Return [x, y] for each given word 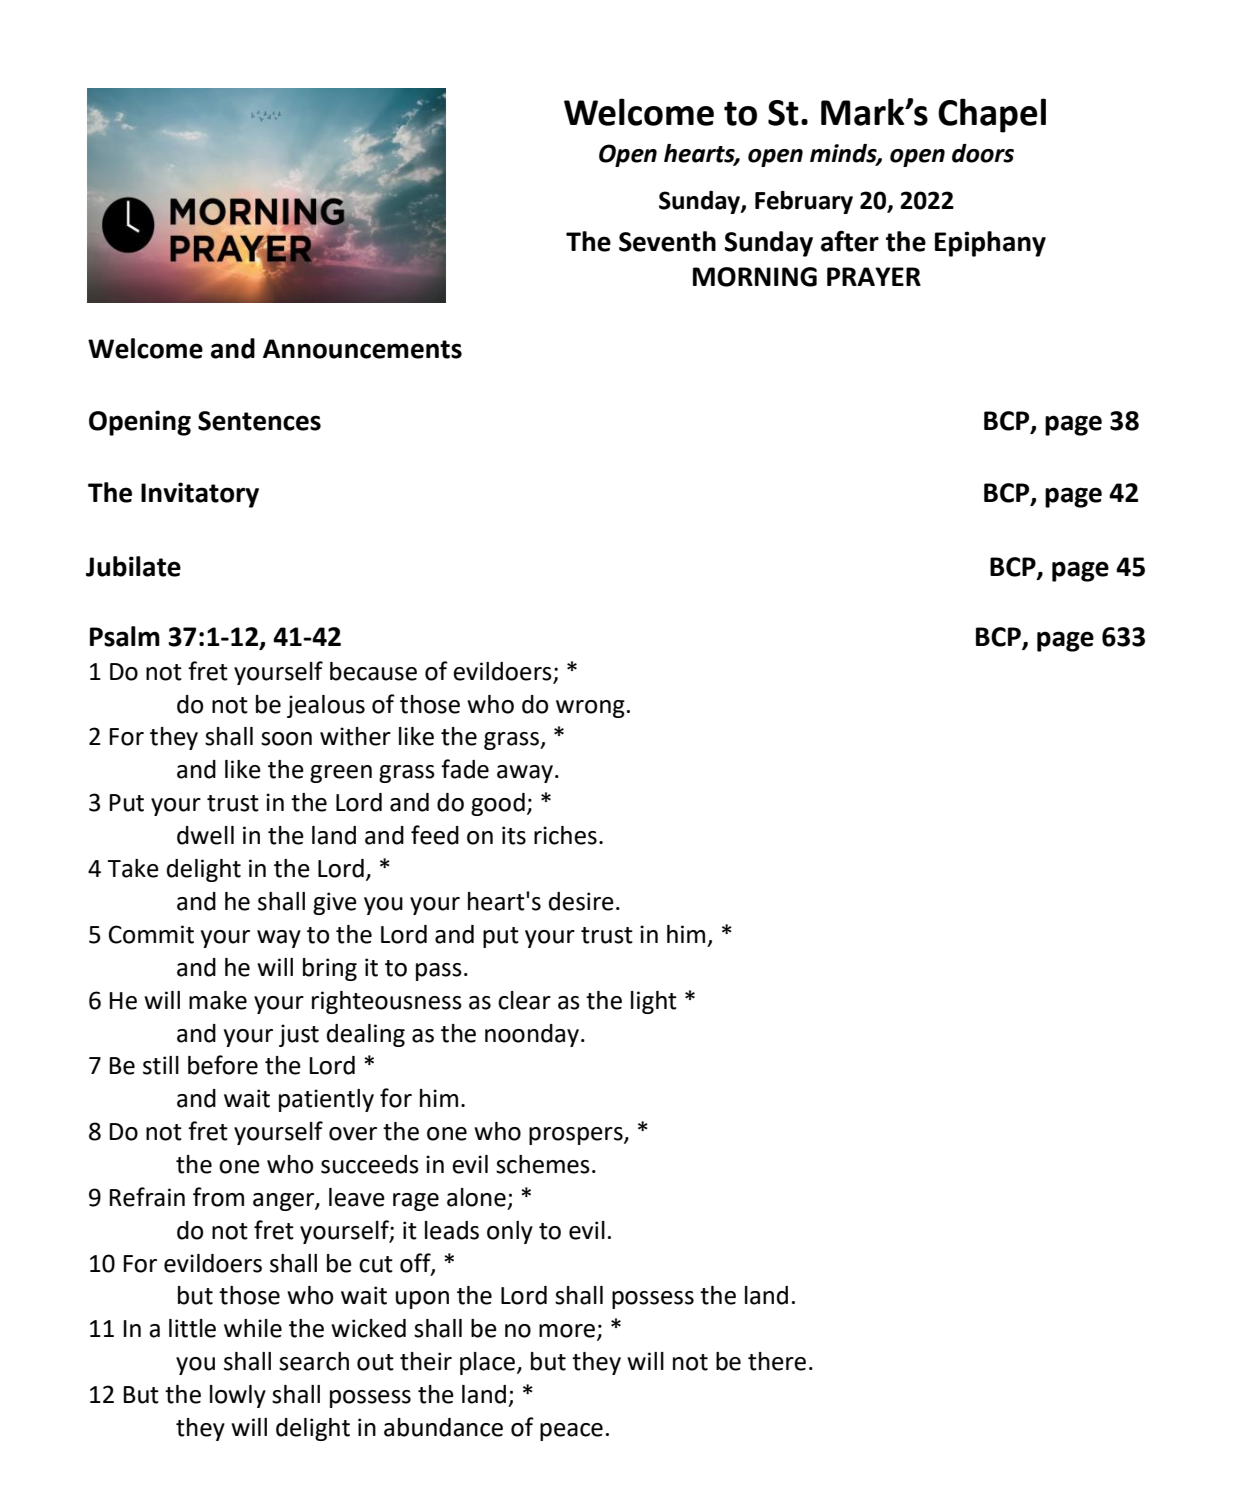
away [525, 774]
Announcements [362, 349]
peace [571, 1432]
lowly [238, 1396]
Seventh [667, 241]
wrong [590, 709]
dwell [205, 835]
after [850, 241]
